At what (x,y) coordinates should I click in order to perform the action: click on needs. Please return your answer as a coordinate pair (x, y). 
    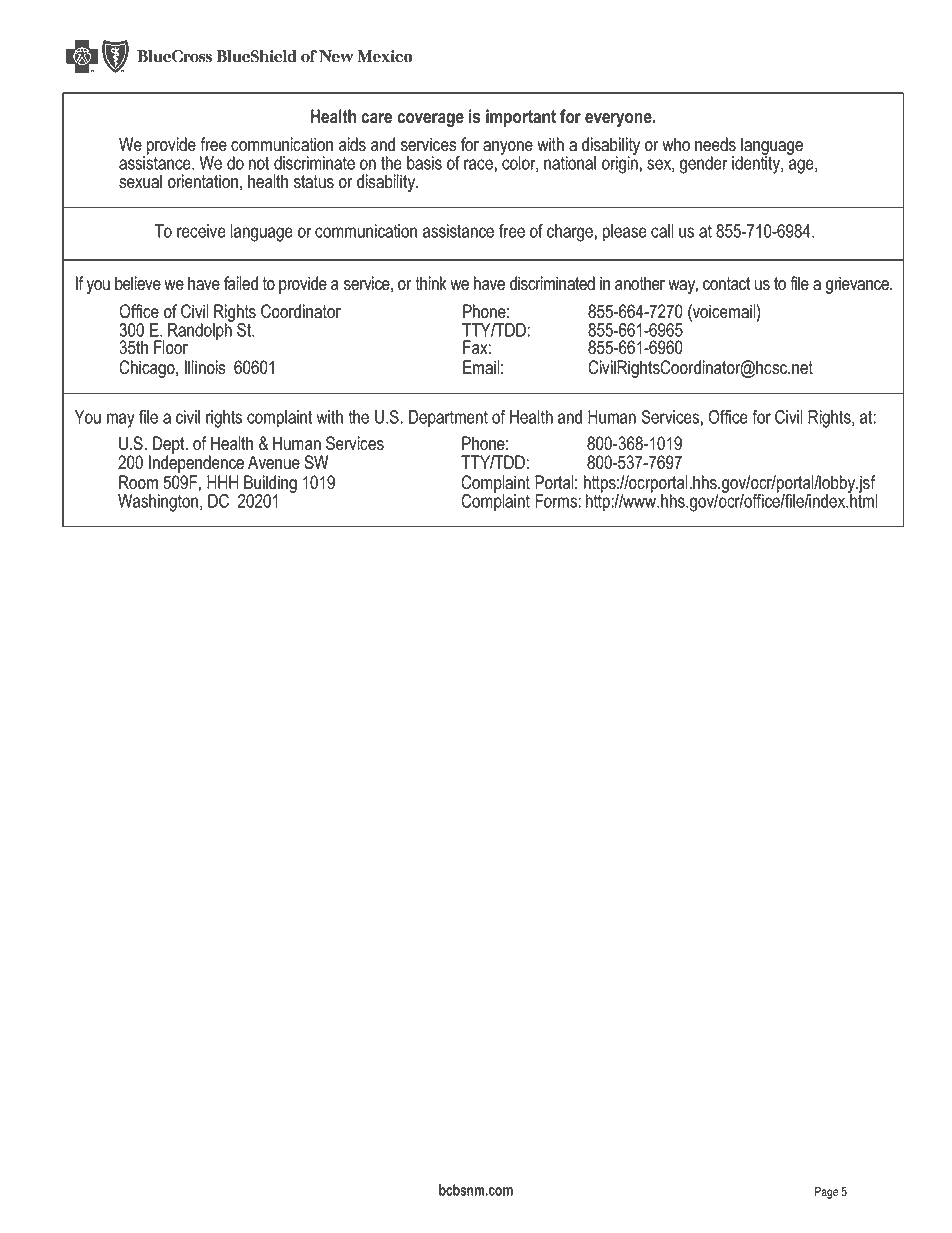
    Looking at the image, I should click on (715, 144).
